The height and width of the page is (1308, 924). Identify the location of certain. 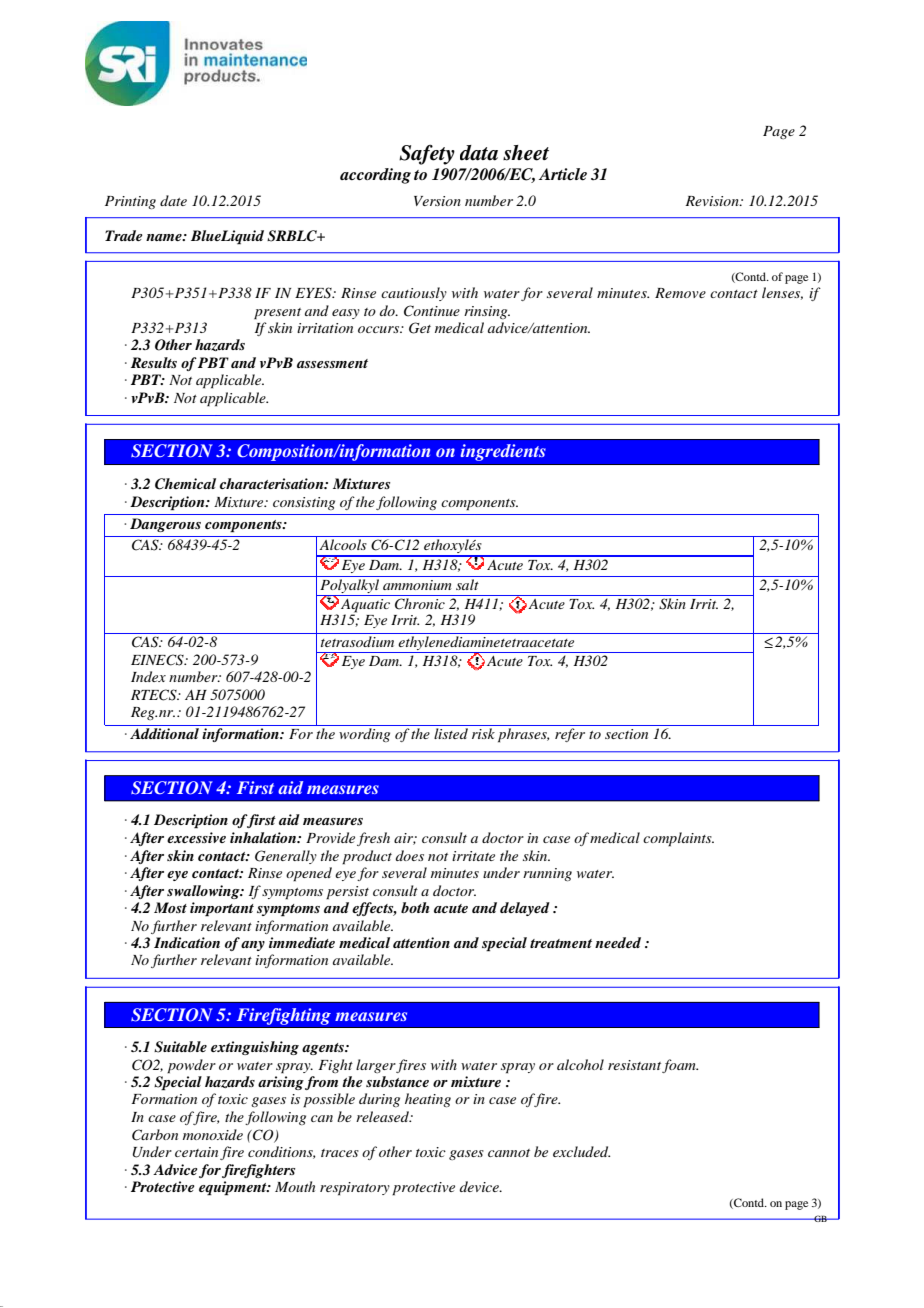
(196, 1152).
